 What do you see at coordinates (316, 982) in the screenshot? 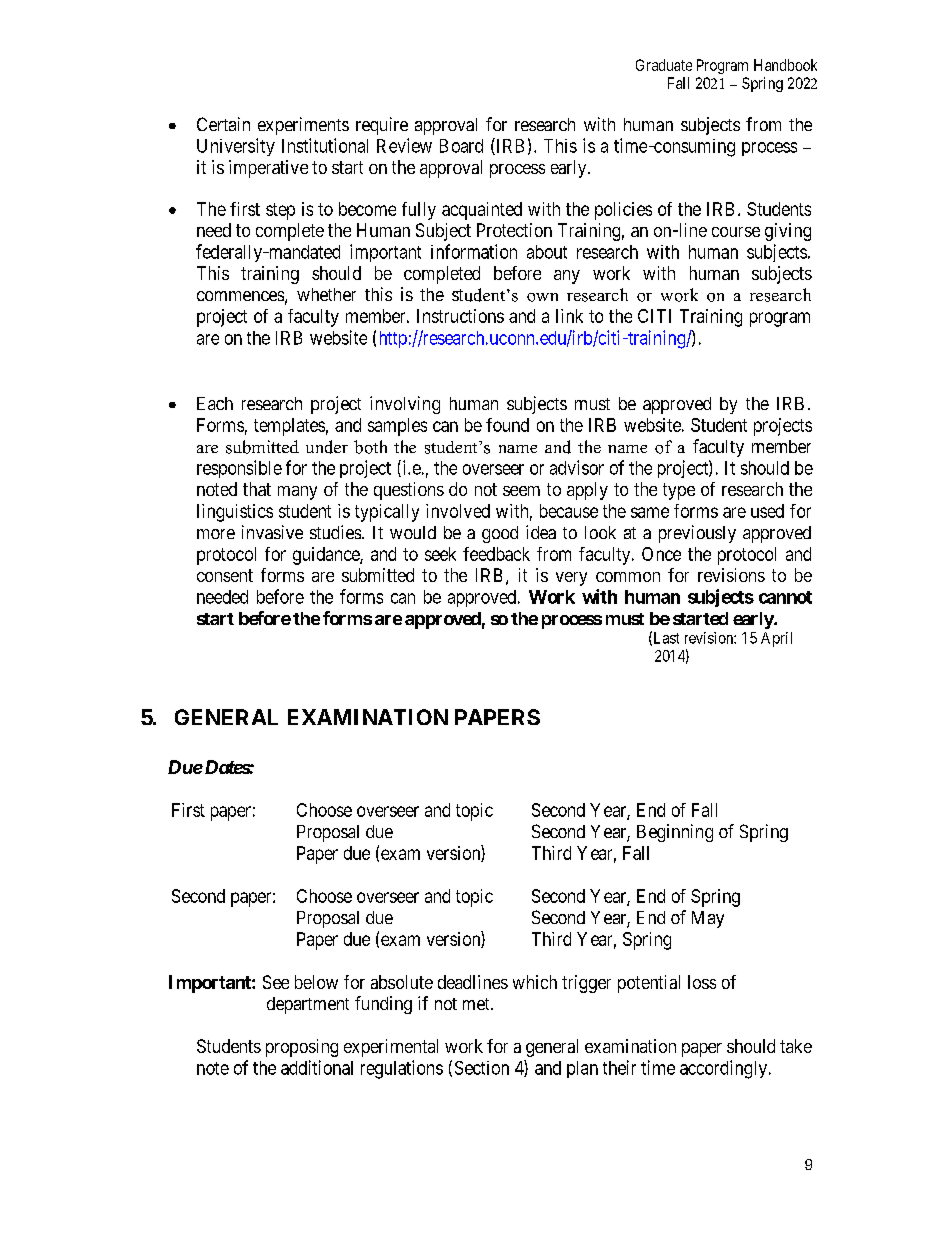
I see `below` at bounding box center [316, 982].
